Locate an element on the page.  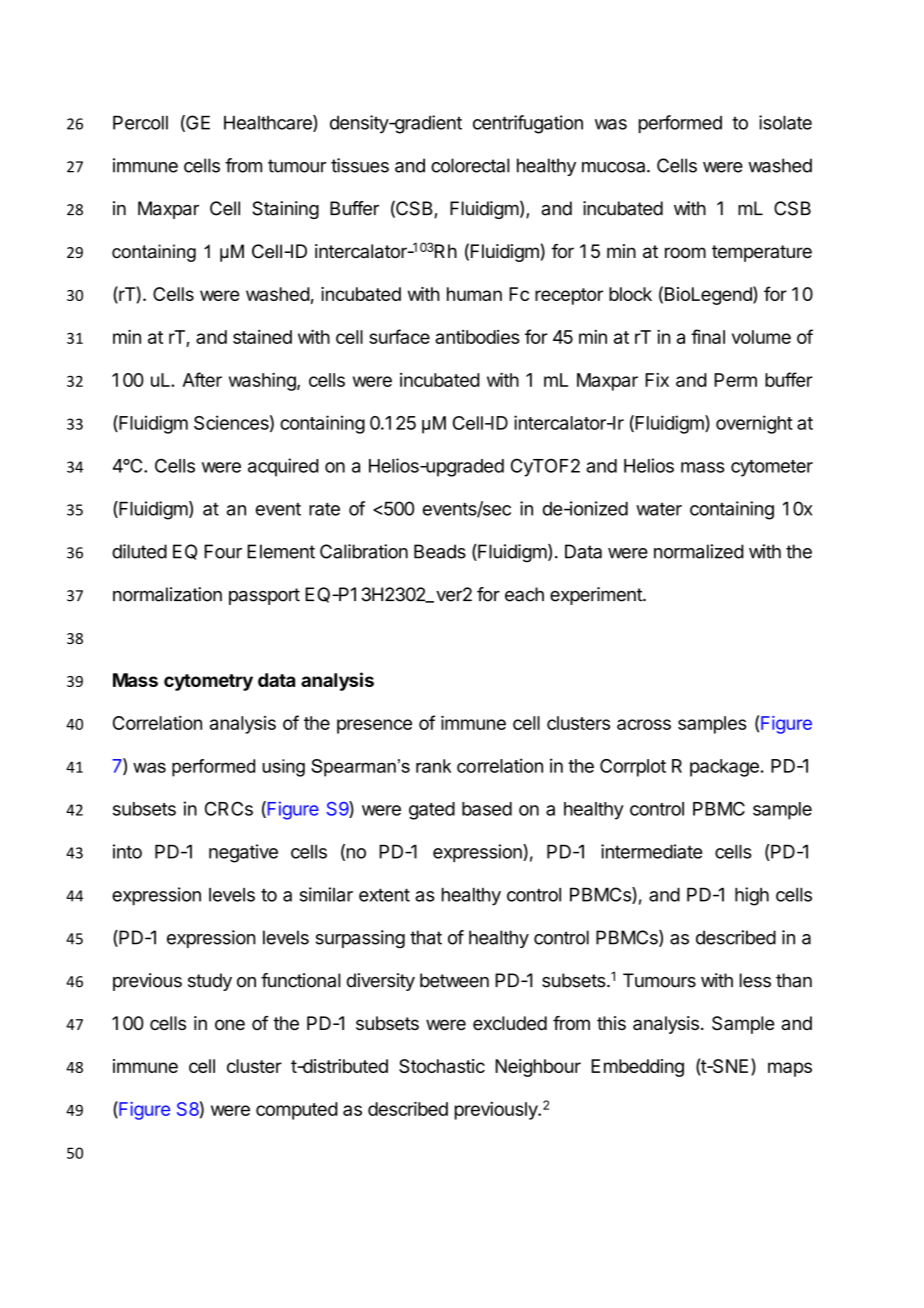
colorectal is located at coordinates (470, 165).
